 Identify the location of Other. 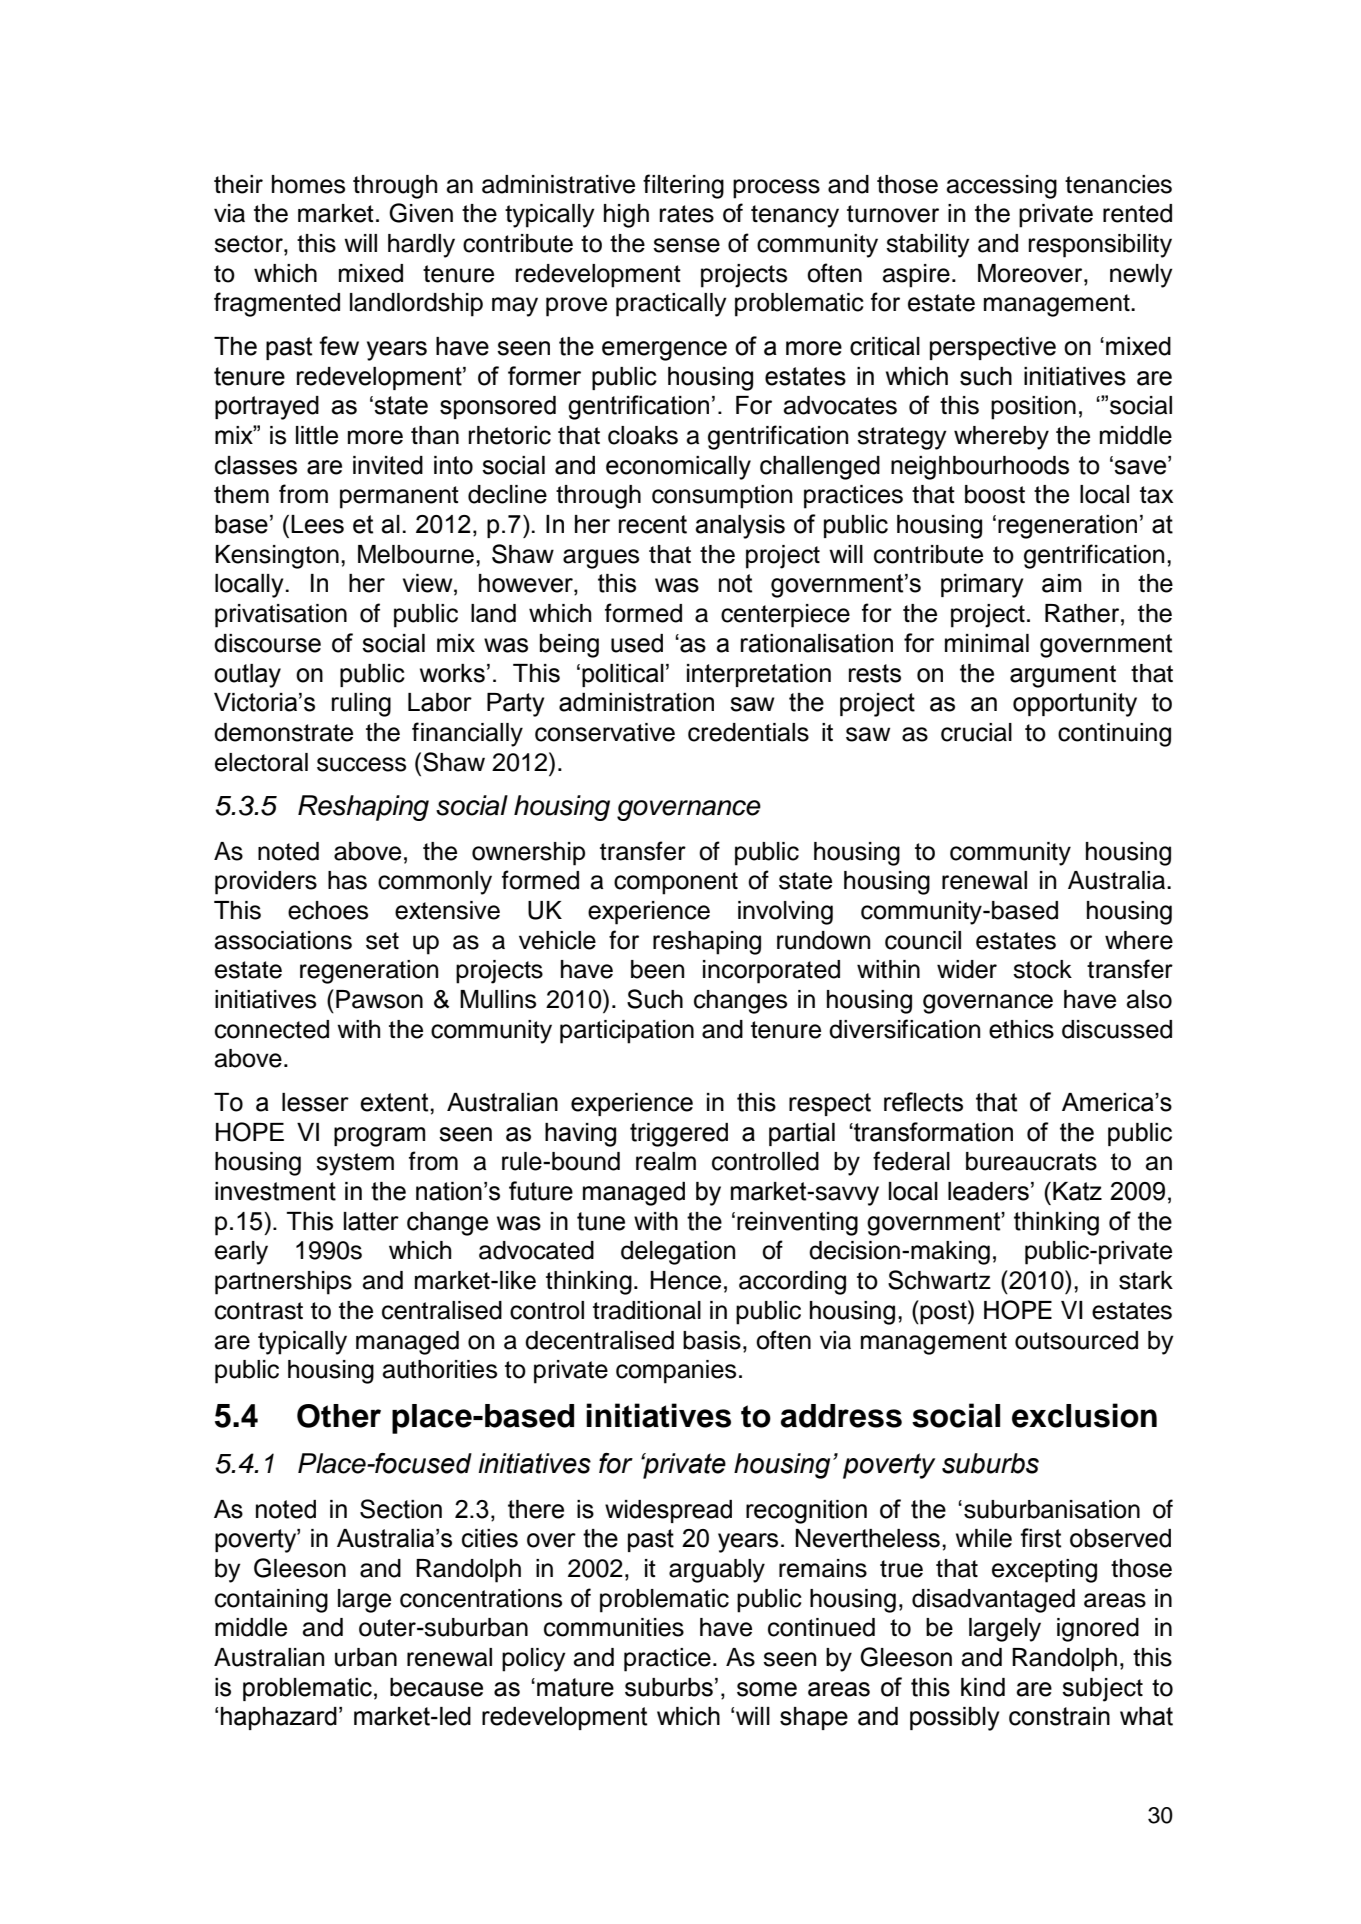
(339, 1416).
